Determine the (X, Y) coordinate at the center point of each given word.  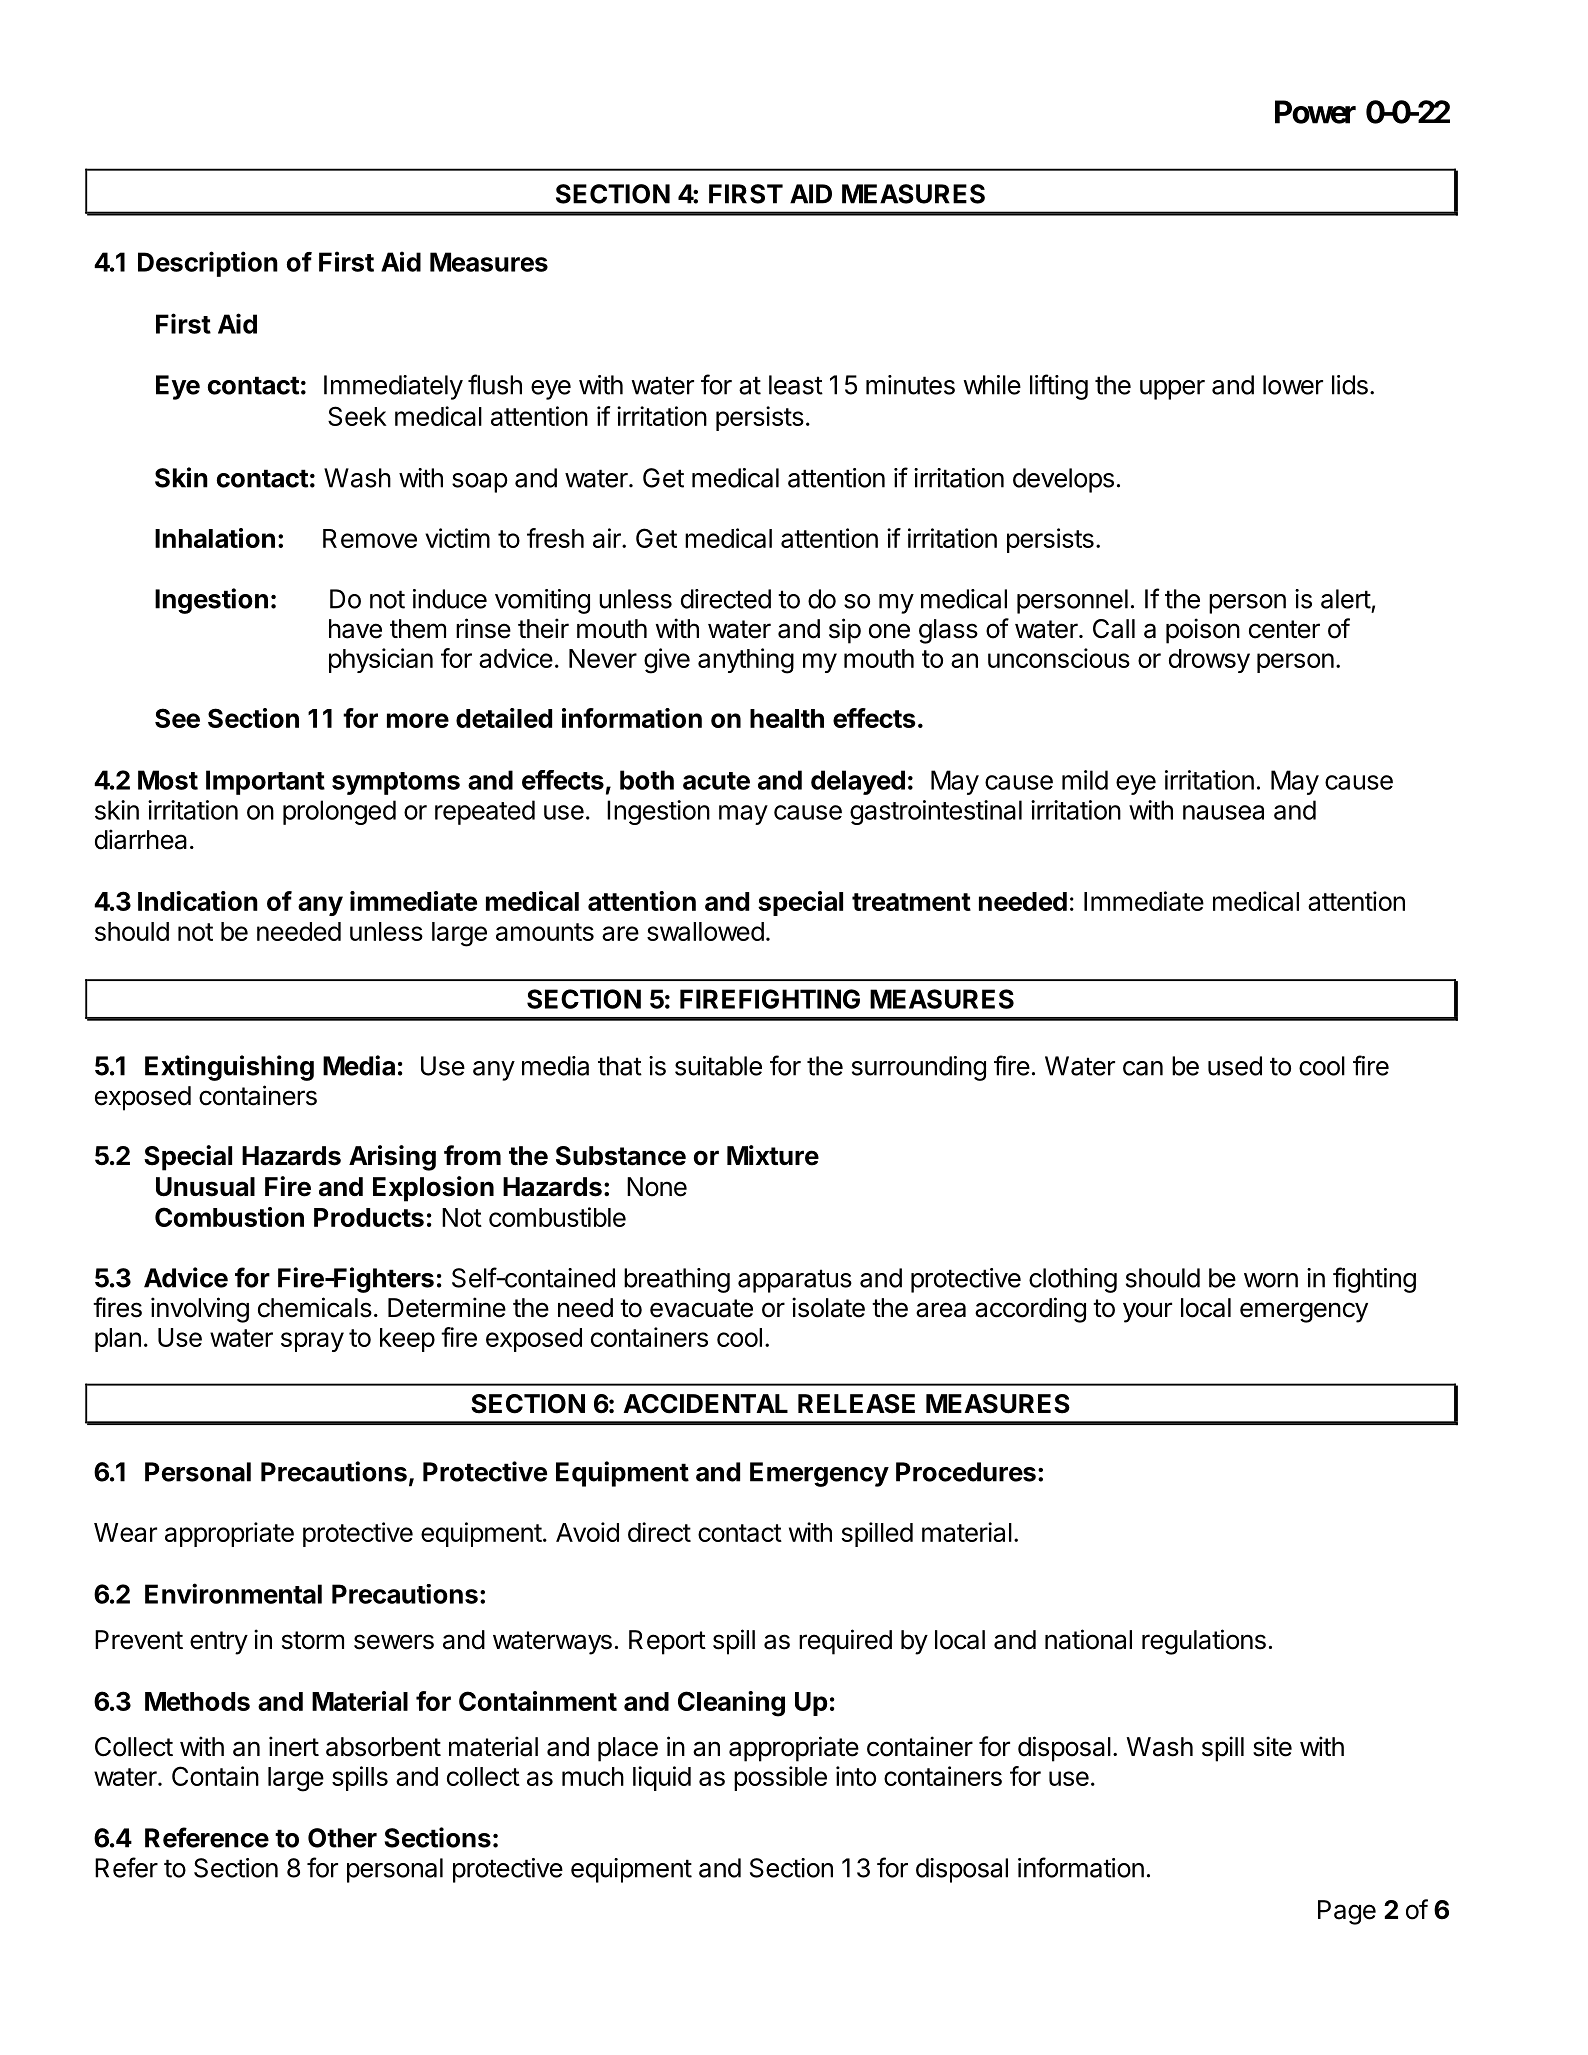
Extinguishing (229, 1068)
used (1235, 1066)
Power (1315, 112)
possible (780, 1778)
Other (342, 1838)
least (796, 385)
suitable (718, 1066)
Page (1347, 1912)
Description (208, 264)
